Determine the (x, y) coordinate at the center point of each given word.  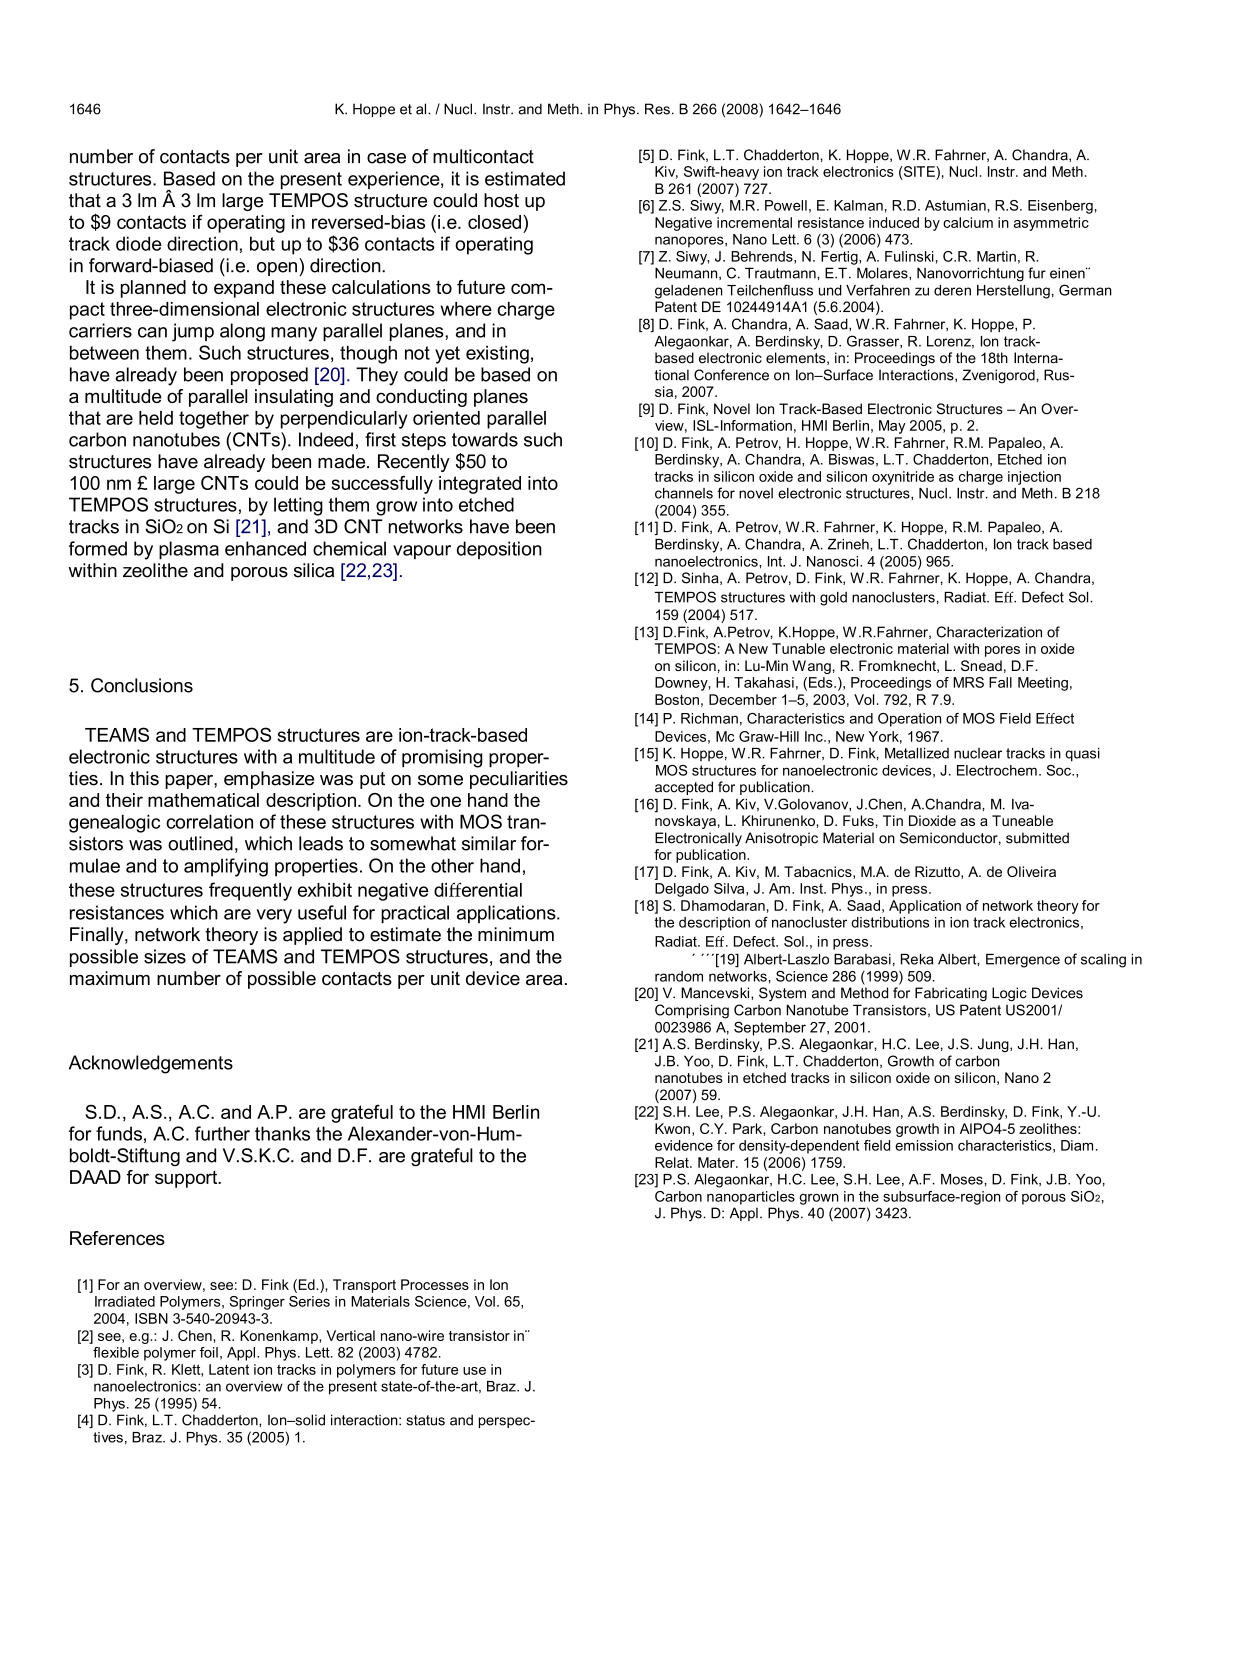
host (501, 200)
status (425, 1420)
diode (139, 243)
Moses (963, 1179)
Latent (229, 1369)
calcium (968, 222)
